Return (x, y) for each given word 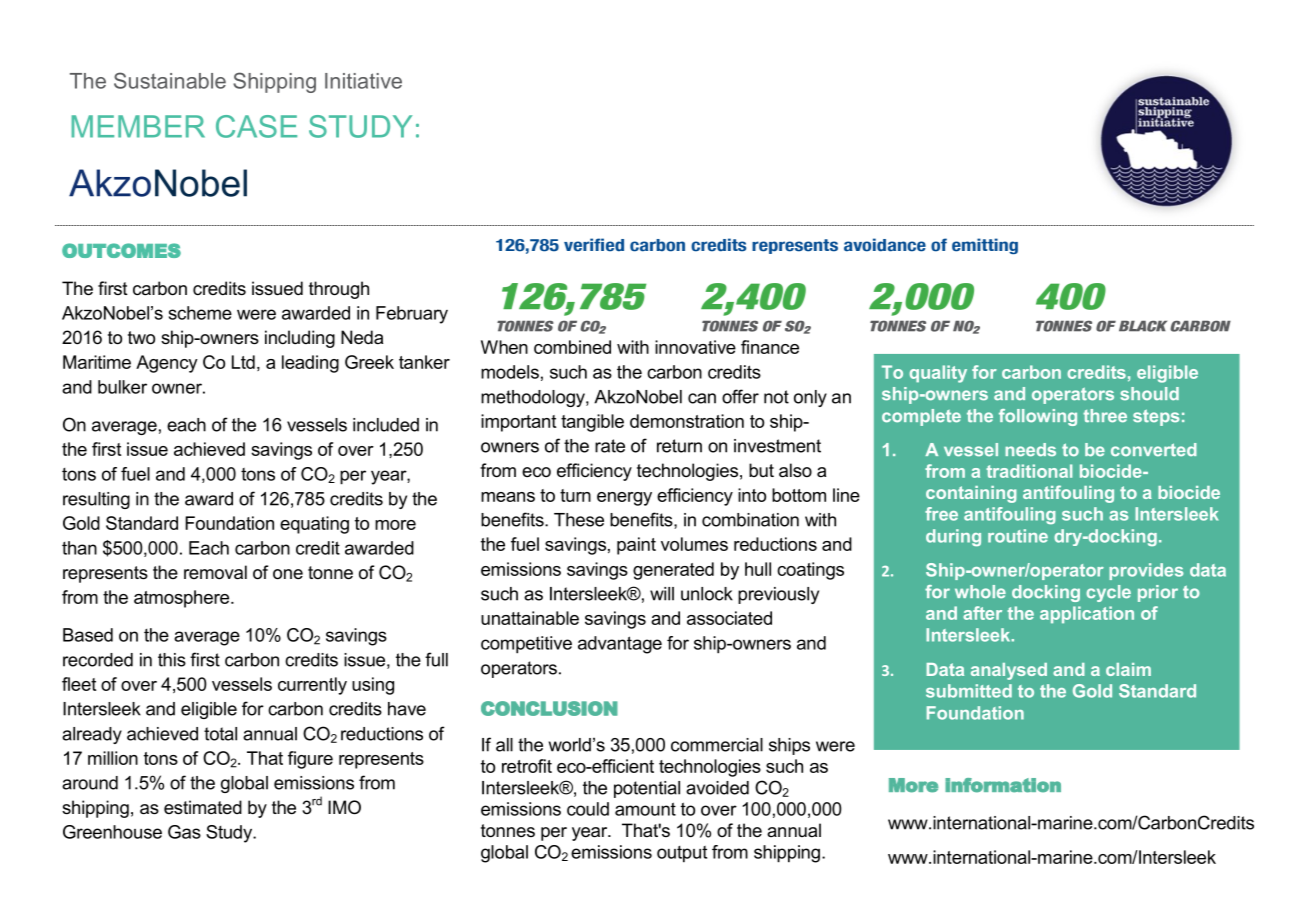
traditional (1029, 471)
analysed (1009, 671)
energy (624, 499)
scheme (200, 313)
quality (938, 374)
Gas (184, 832)
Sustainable (170, 80)
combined (572, 347)
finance (770, 347)
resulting (96, 500)
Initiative (363, 81)
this (172, 660)
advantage (620, 645)
